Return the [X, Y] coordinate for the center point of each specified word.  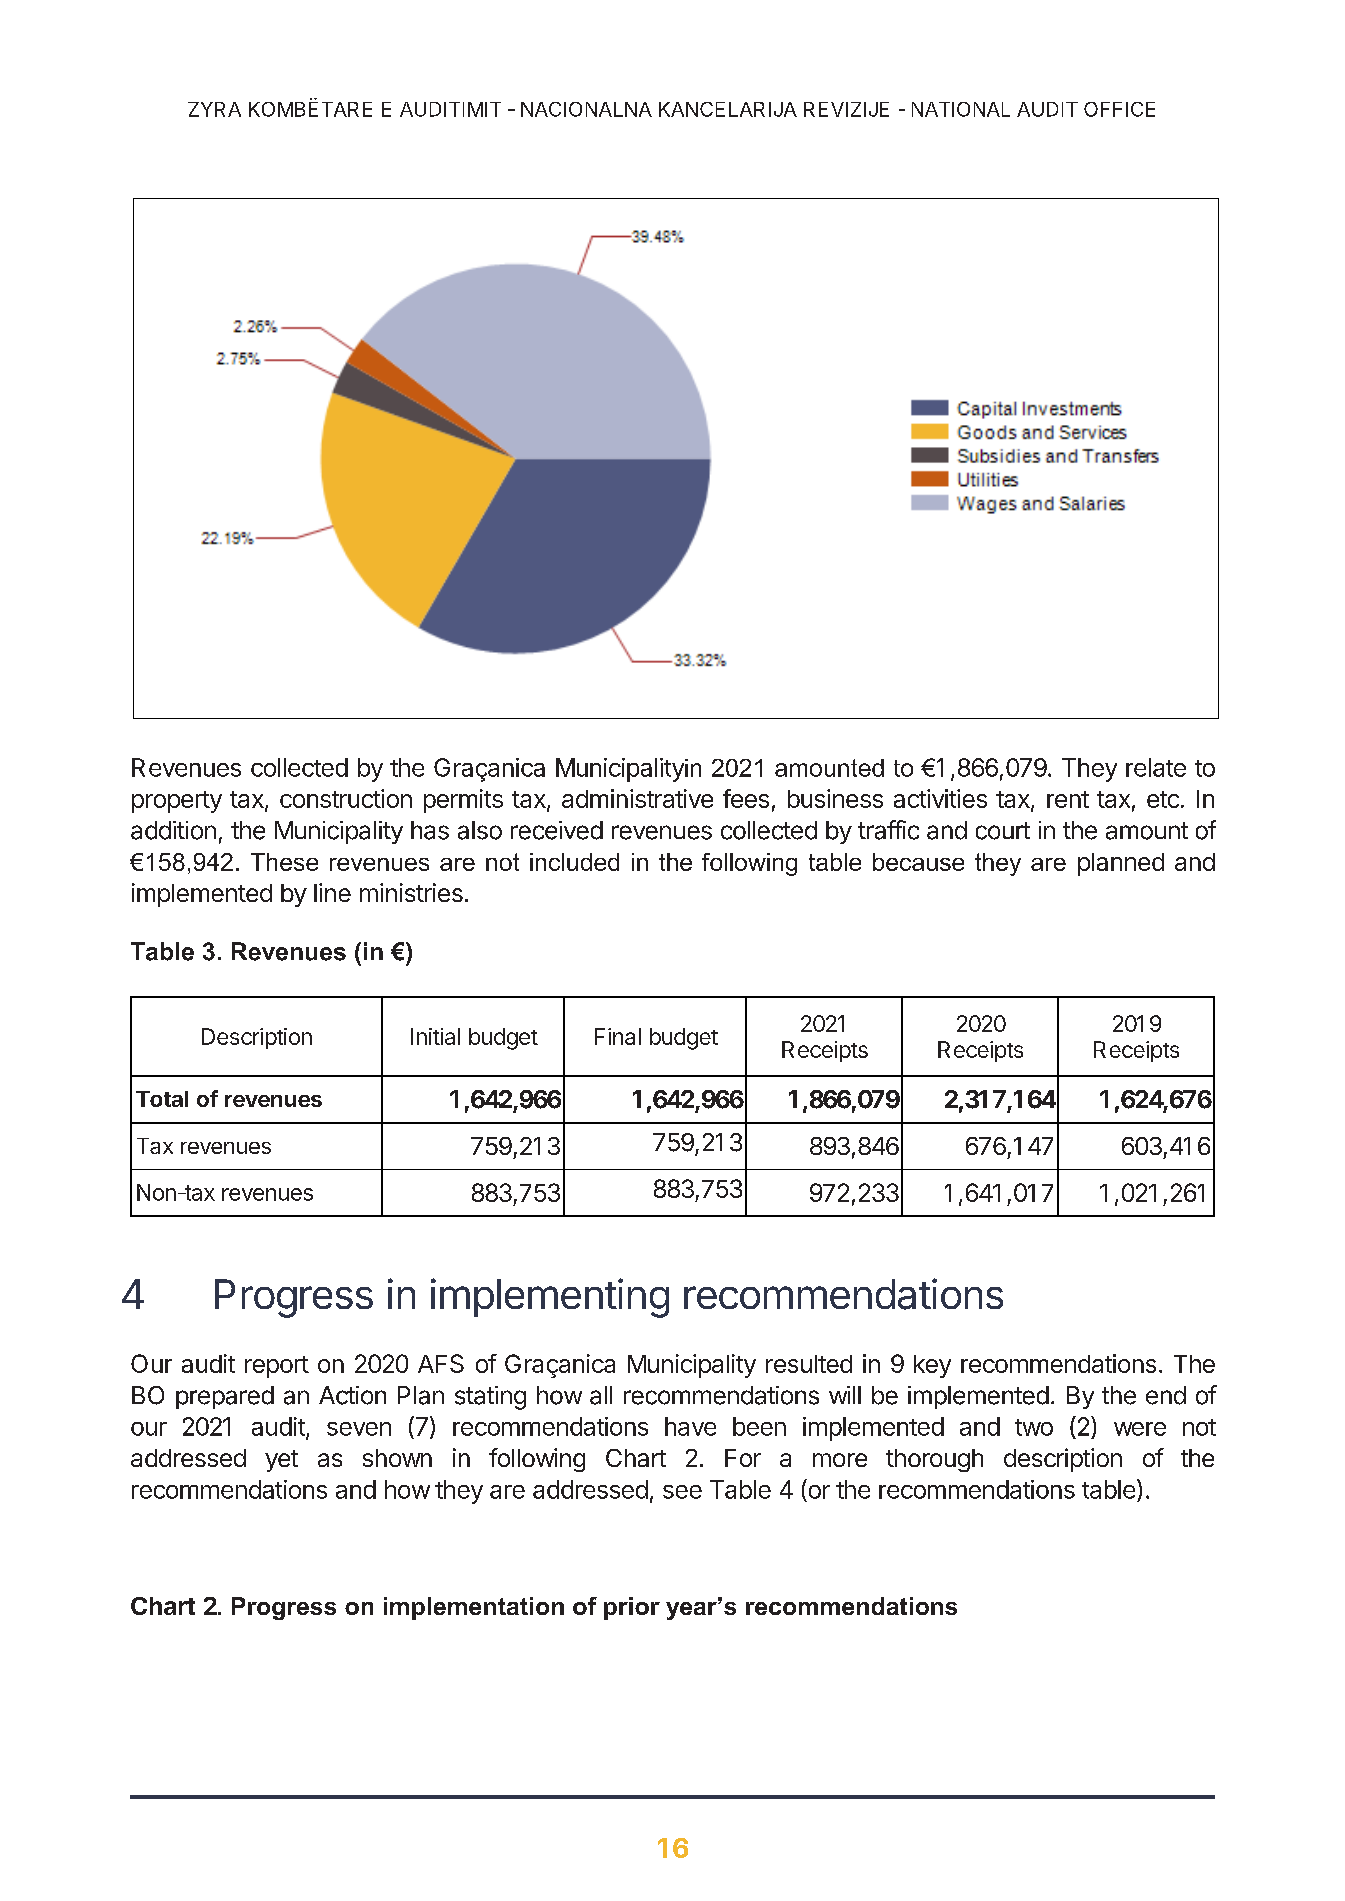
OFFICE [1119, 109]
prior [632, 1608]
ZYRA [214, 109]
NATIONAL [961, 109]
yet [281, 1461]
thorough [934, 1460]
